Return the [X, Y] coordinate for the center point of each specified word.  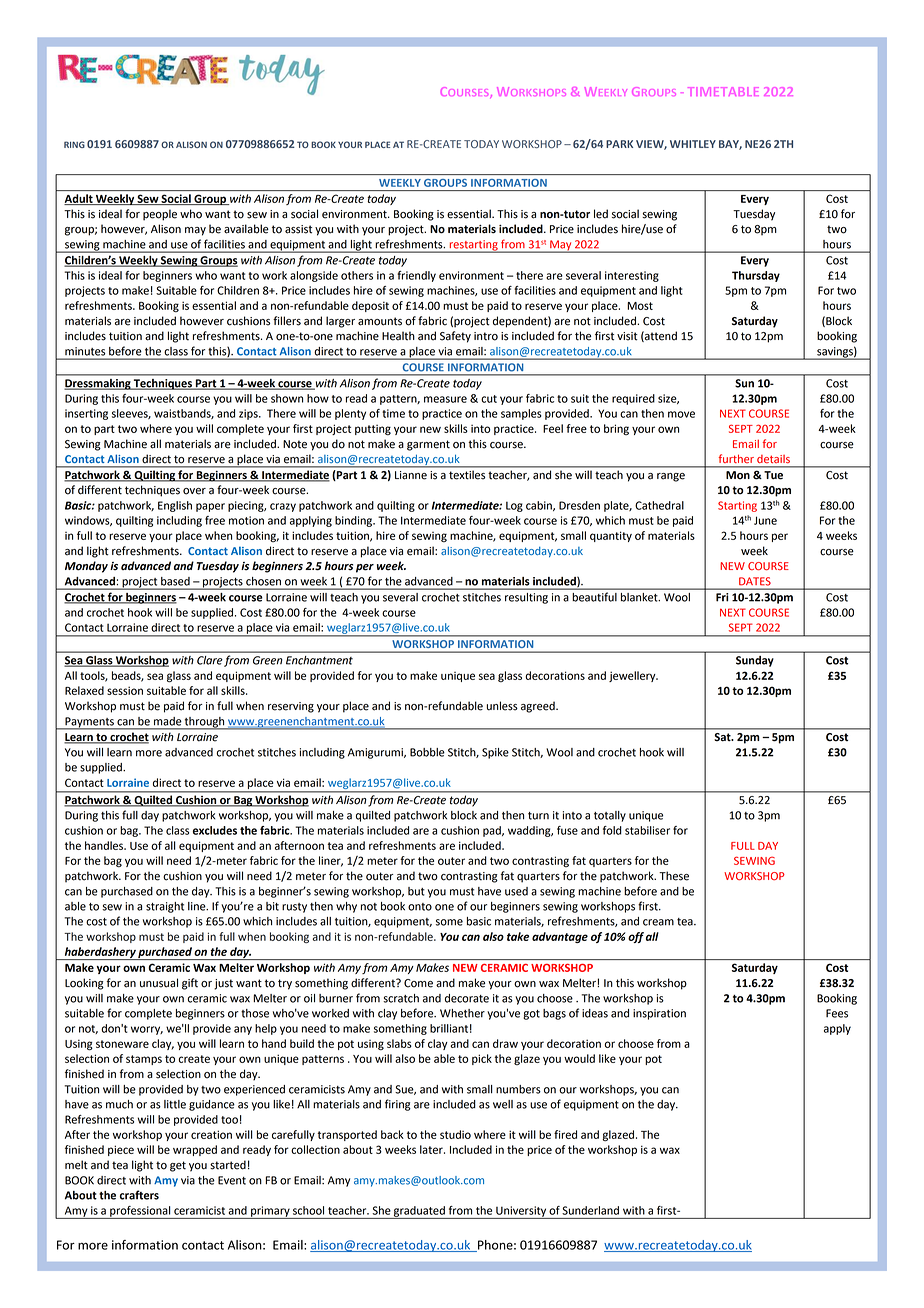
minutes [85, 351]
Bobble [427, 752]
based [175, 581]
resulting [526, 598]
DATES [754, 581]
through [205, 723]
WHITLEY [693, 144]
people [160, 215]
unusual [159, 983]
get [178, 1166]
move [681, 414]
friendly [416, 276]
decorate [467, 998]
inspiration [659, 1014]
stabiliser [647, 830]
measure [445, 399]
